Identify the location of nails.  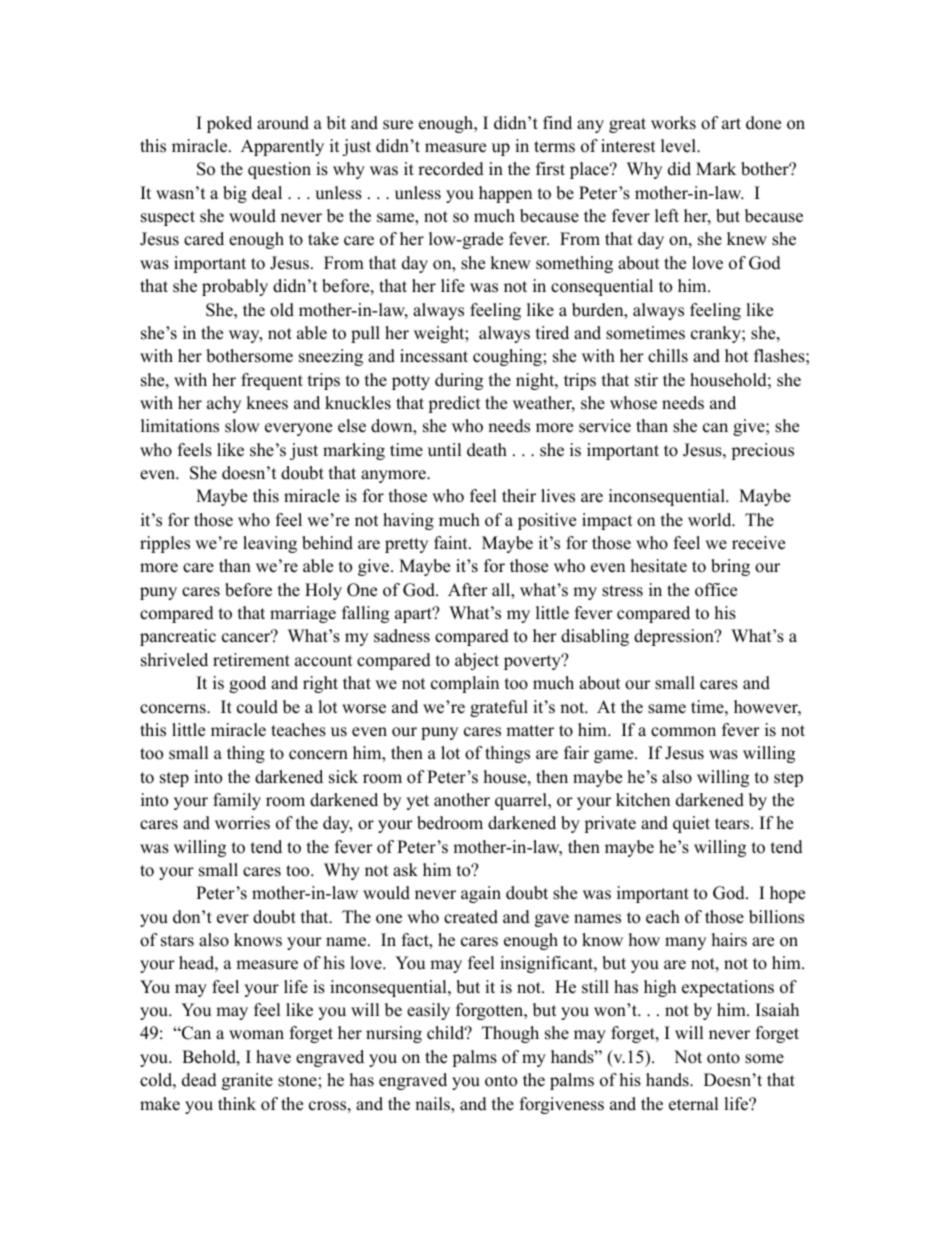
(433, 1105).
